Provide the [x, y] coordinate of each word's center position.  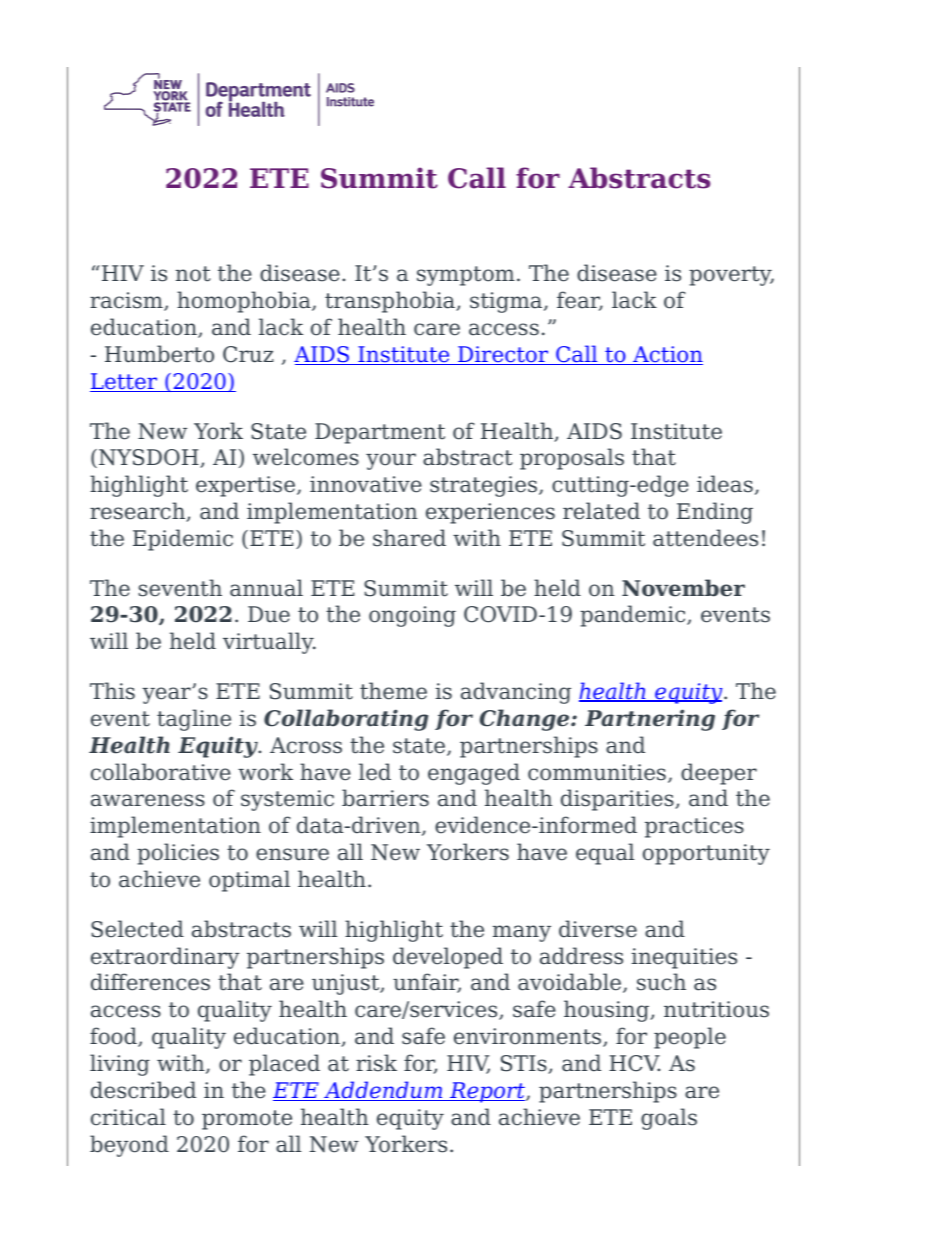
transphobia [391, 302]
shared [409, 538]
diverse [598, 929]
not [193, 274]
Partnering [650, 720]
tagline [194, 720]
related [601, 511]
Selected [137, 929]
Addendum [383, 1091]
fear [580, 301]
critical [128, 1117]
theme [393, 691]
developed [448, 958]
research [138, 512]
